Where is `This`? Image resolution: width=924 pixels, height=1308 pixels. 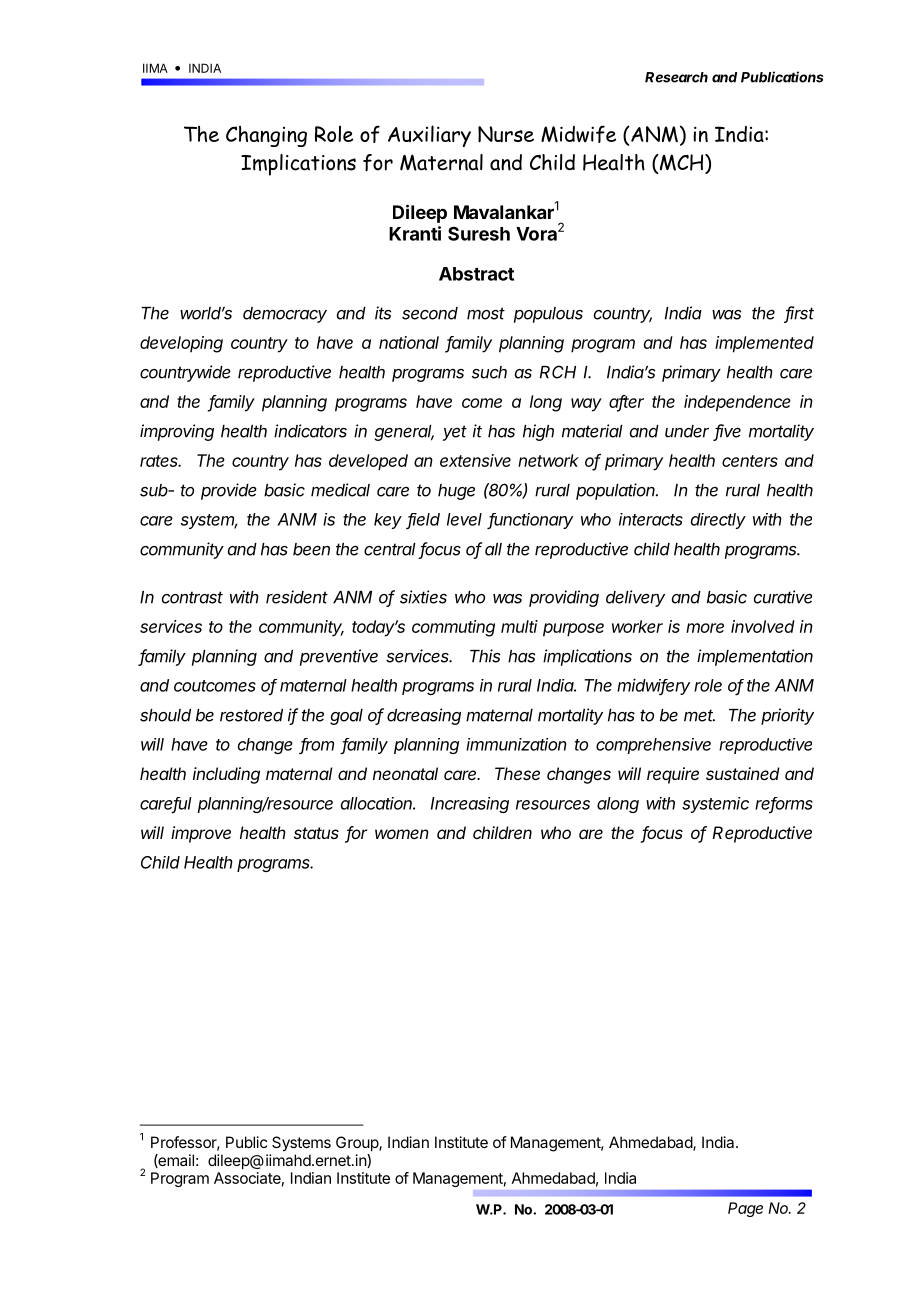
This is located at coordinates (485, 656).
